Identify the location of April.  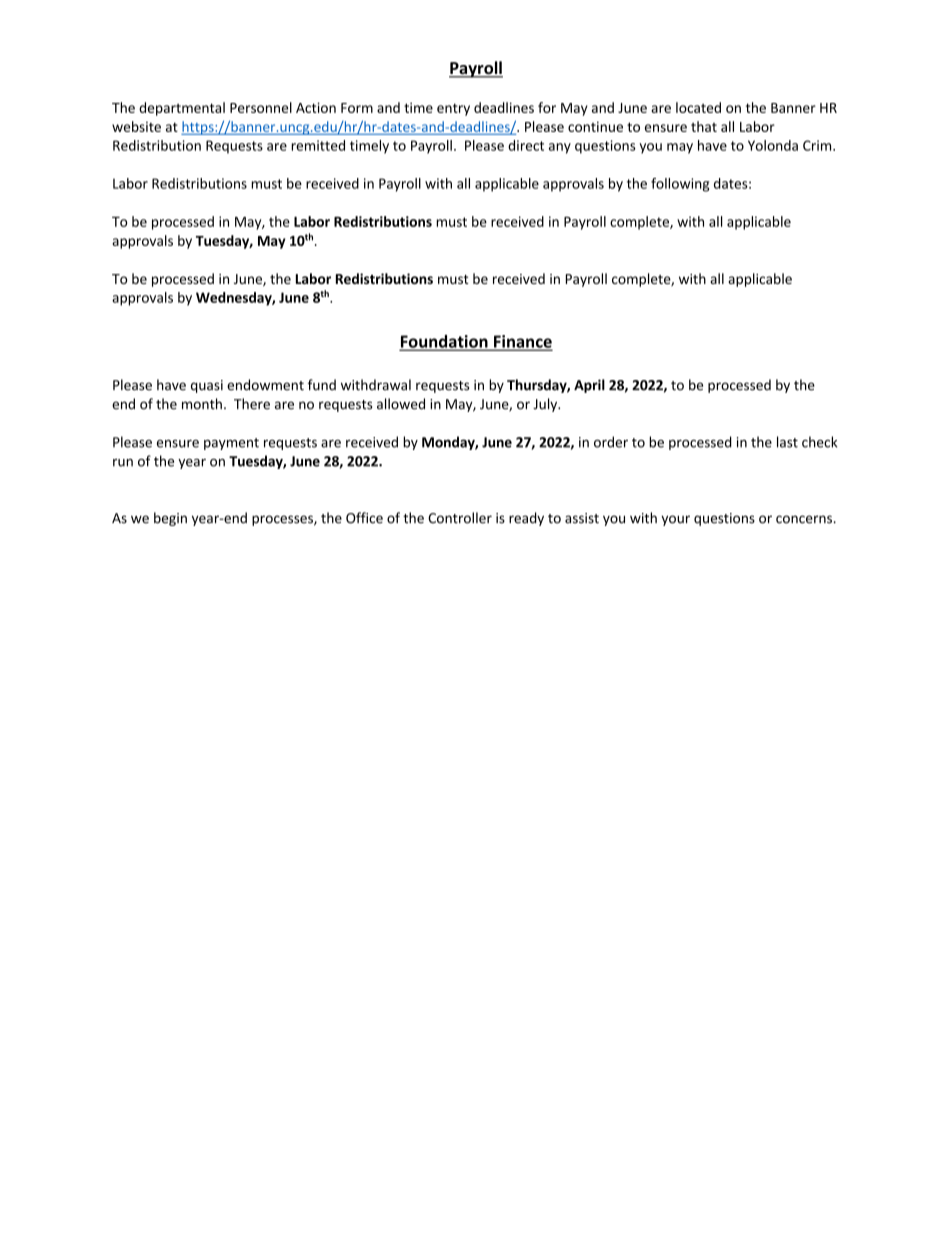
(589, 386).
